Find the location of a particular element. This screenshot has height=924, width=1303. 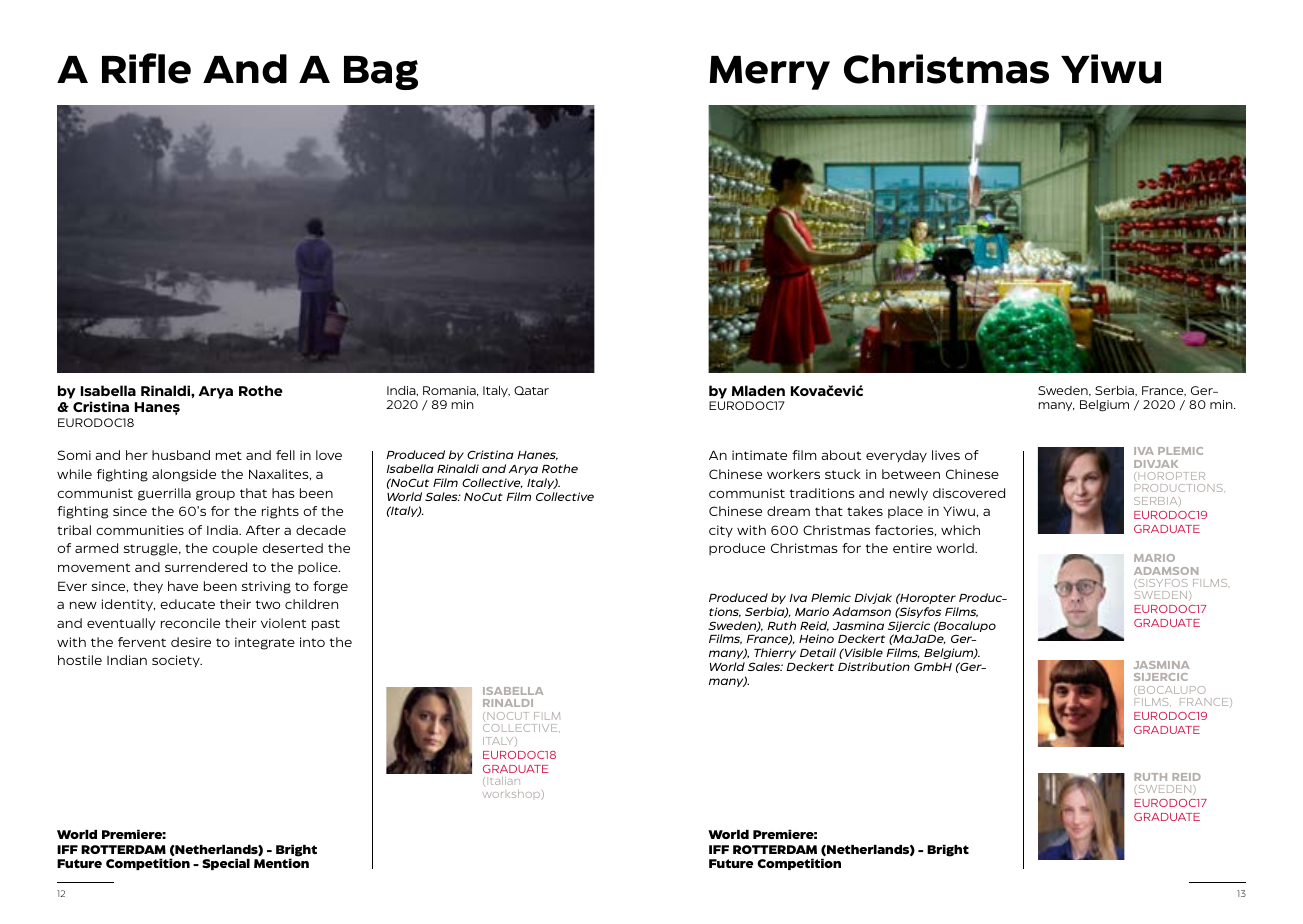

stuck is located at coordinates (843, 474).
